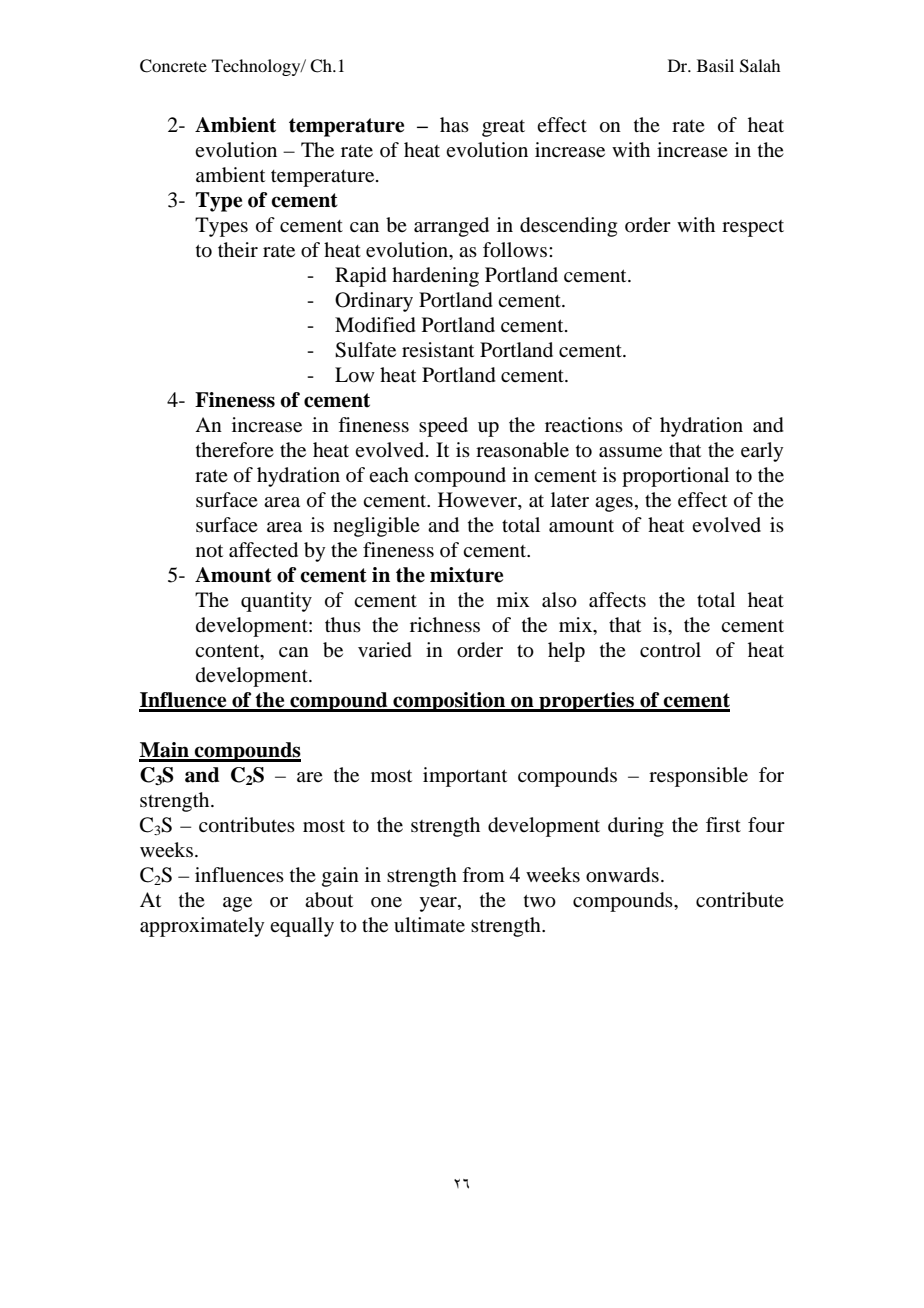 Image resolution: width=924 pixels, height=1308 pixels. I want to click on proportional, so click(675, 477).
